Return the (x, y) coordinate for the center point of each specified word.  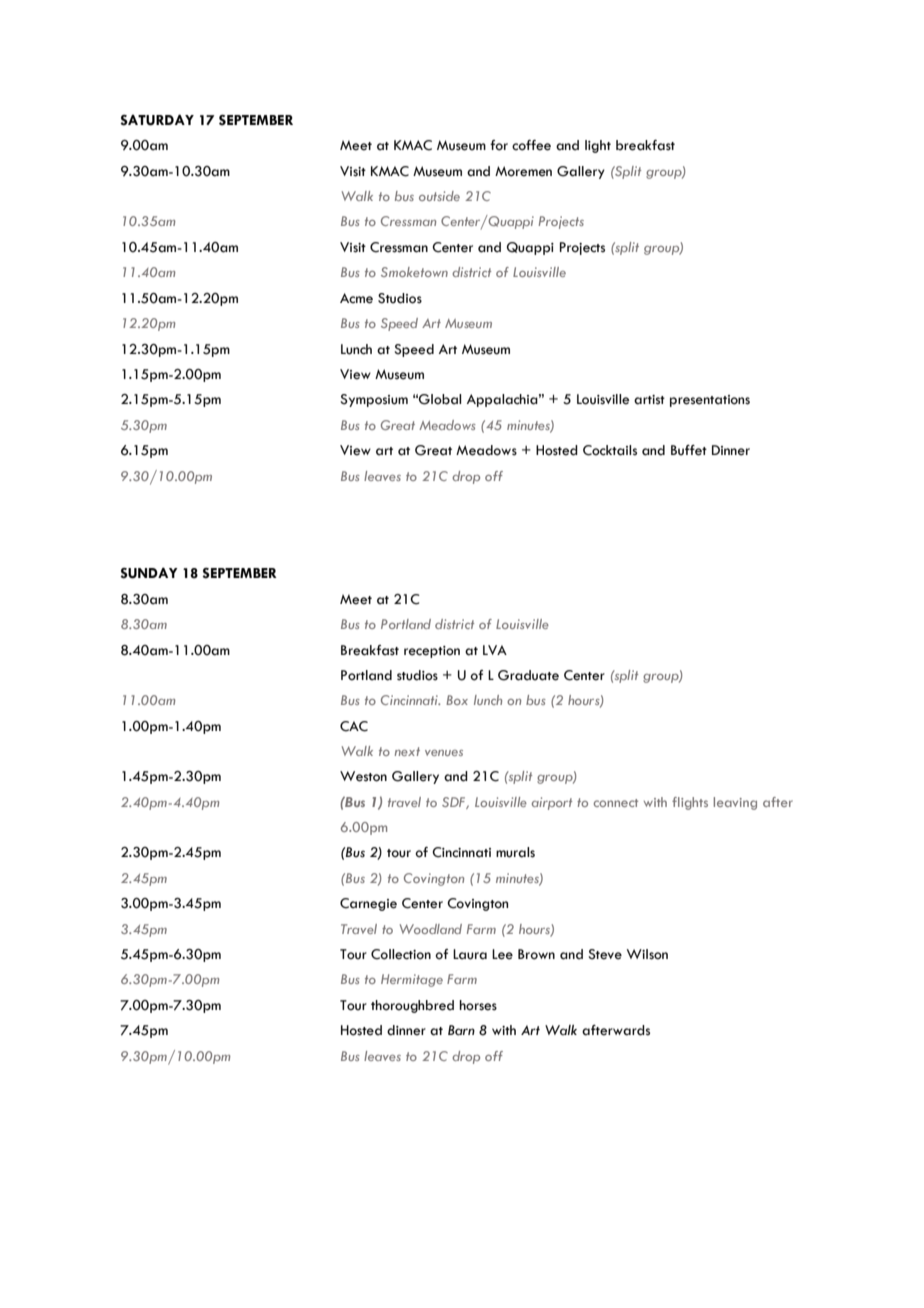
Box (457, 700)
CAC (354, 726)
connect (616, 803)
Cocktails (610, 450)
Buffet (689, 450)
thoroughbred (412, 1006)
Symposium (374, 400)
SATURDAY (157, 120)
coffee (531, 145)
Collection (401, 954)
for (499, 145)
